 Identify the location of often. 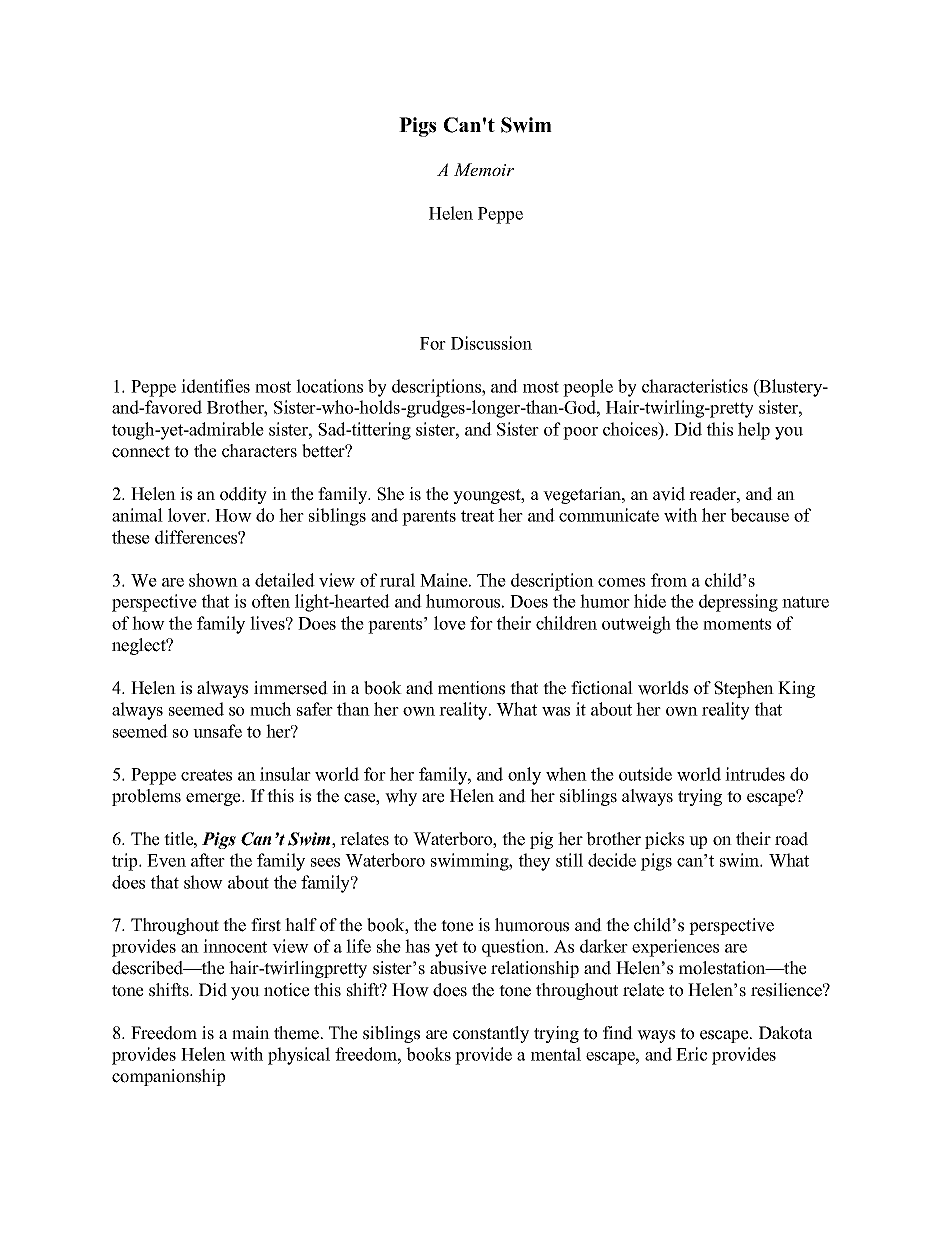
(271, 601).
